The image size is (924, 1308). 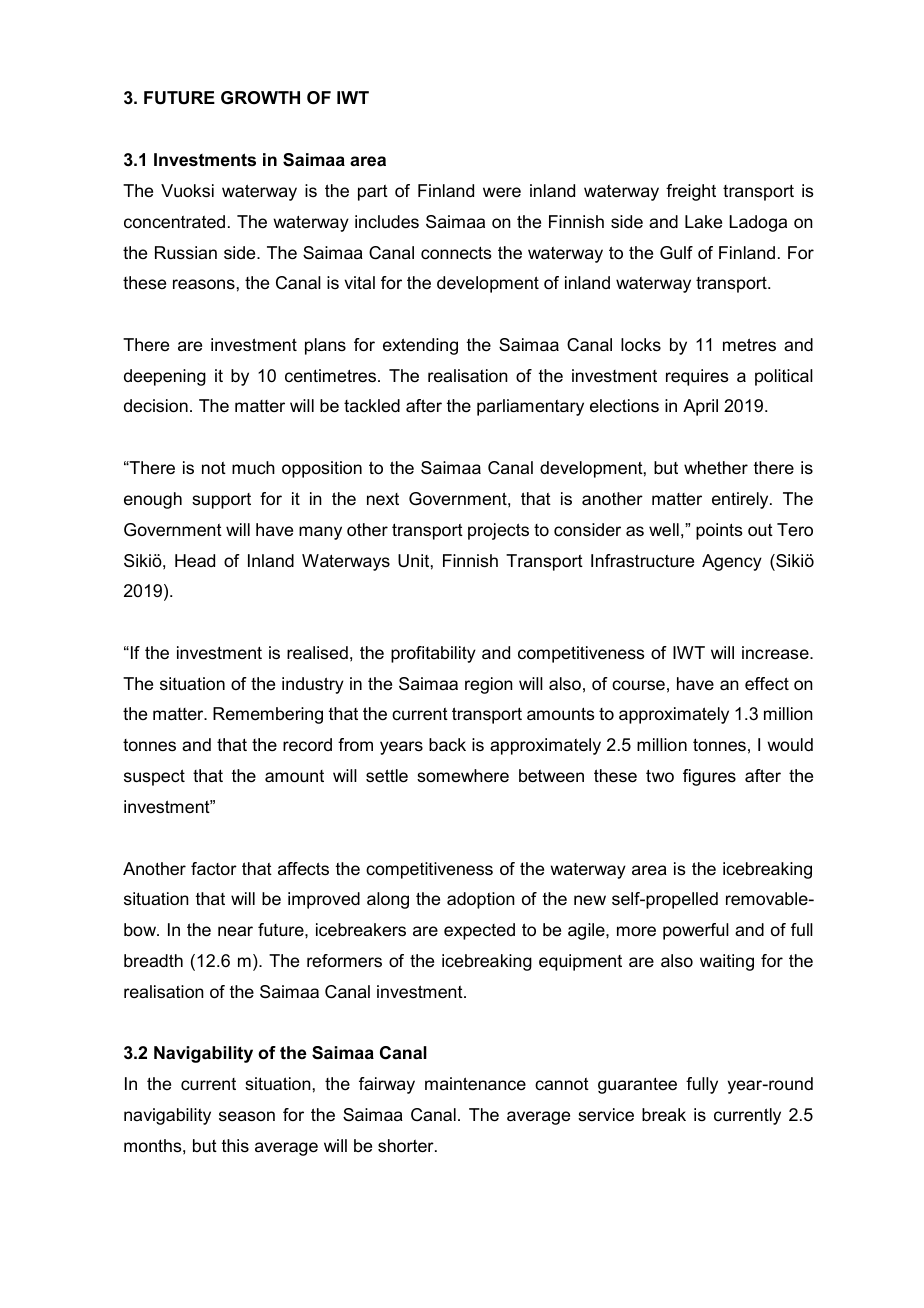 I want to click on powerful, so click(x=696, y=931).
